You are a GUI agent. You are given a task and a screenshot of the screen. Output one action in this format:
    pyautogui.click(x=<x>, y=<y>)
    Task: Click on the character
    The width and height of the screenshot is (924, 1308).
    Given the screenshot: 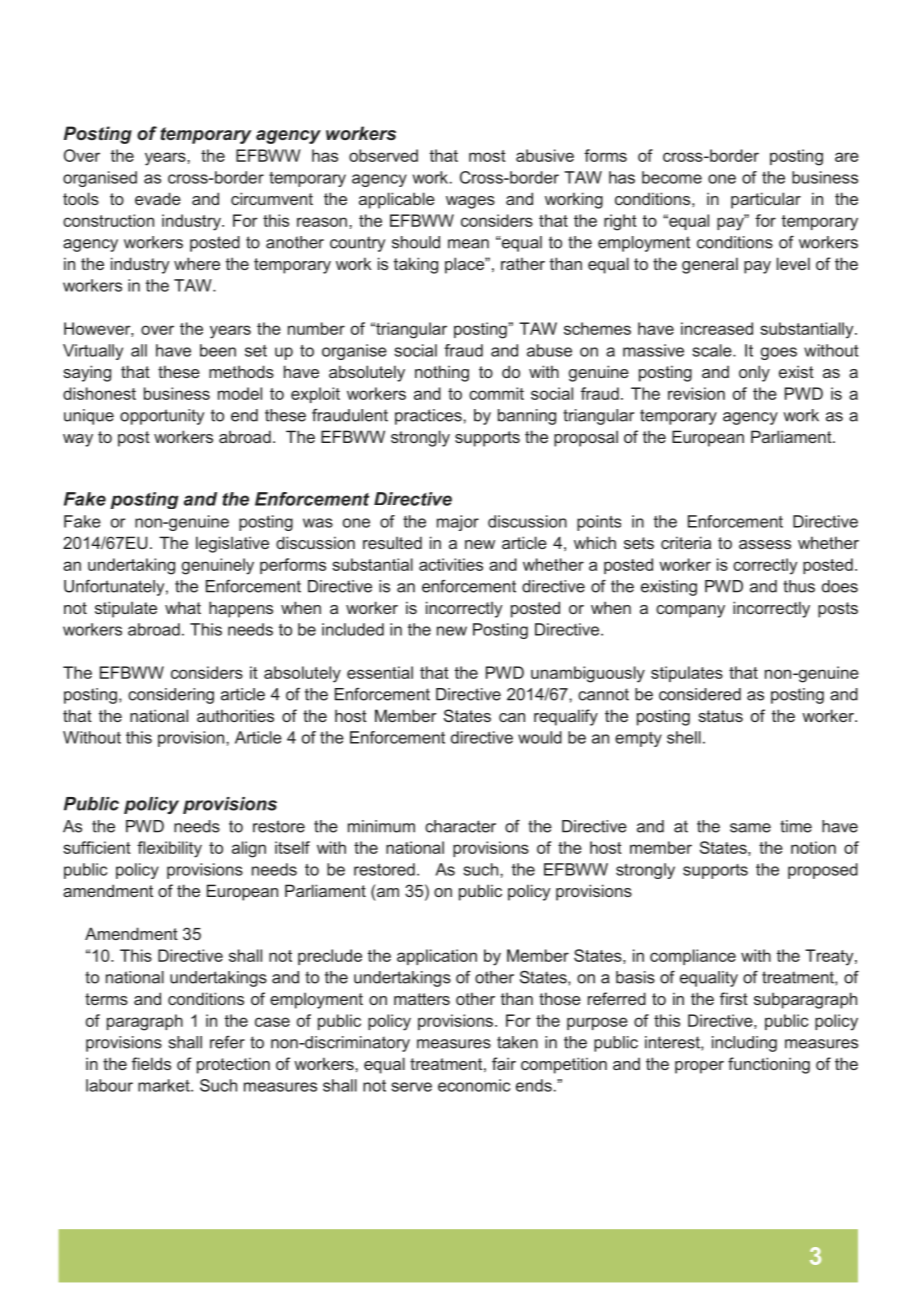 What is the action you would take?
    pyautogui.click(x=460, y=826)
